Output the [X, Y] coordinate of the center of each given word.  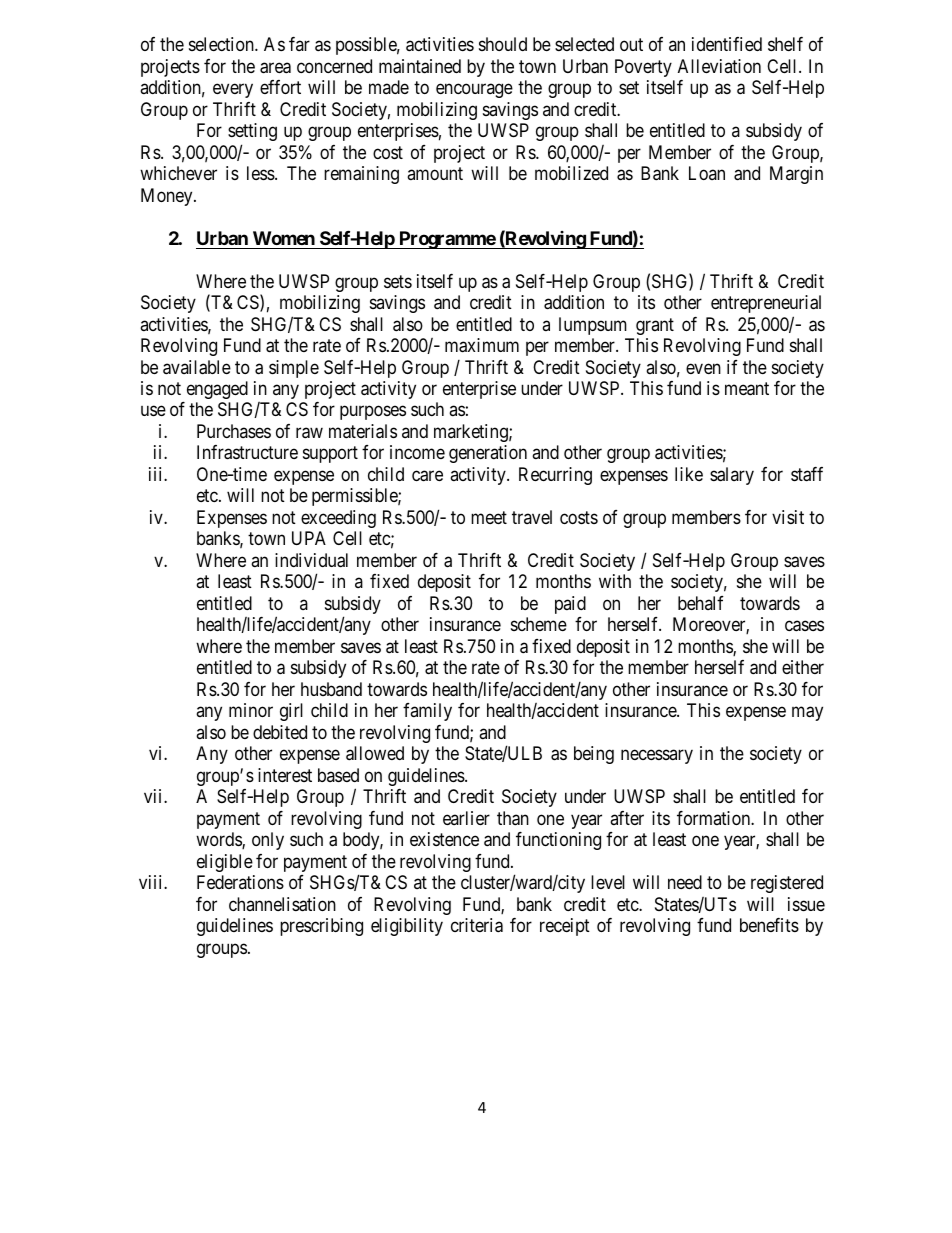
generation [488, 454]
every [233, 91]
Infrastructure [247, 452]
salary [732, 476]
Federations [240, 882]
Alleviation [719, 66]
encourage [474, 91]
